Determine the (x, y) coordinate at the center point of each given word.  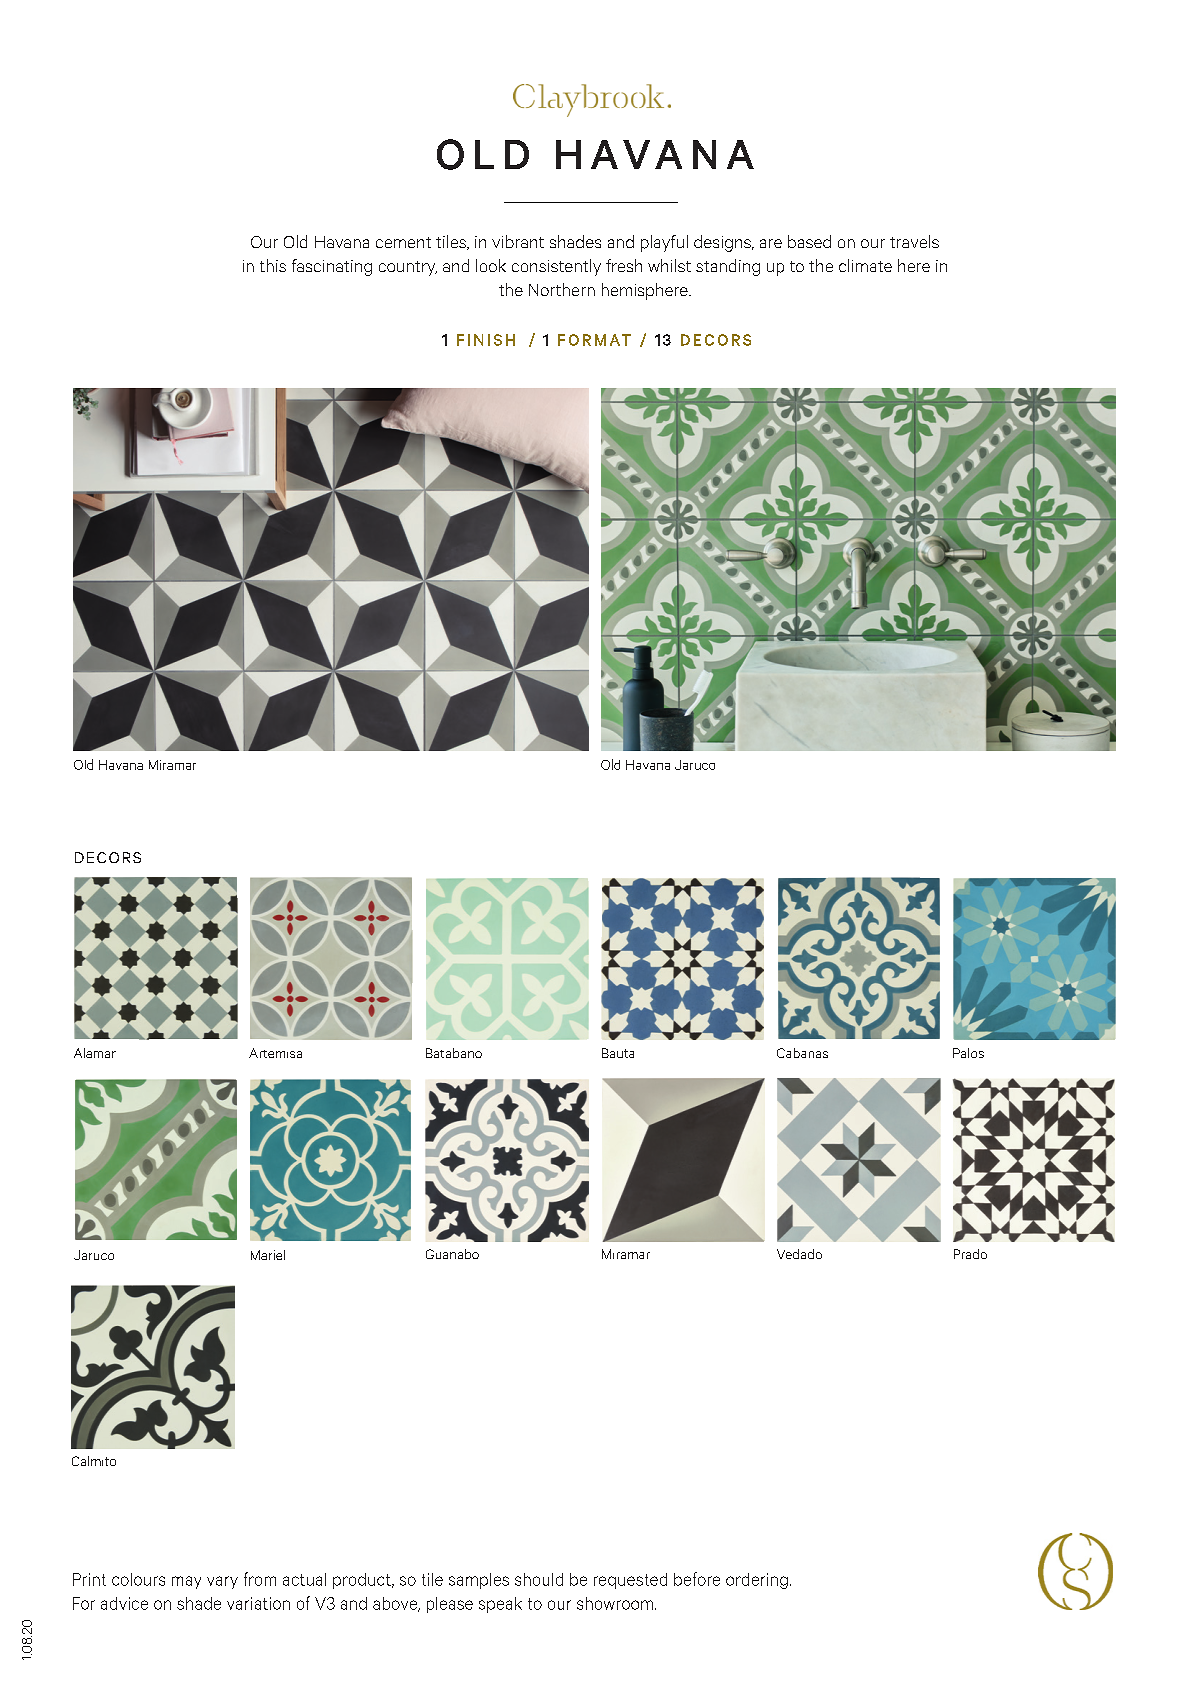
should (539, 1579)
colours (138, 1579)
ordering (757, 1581)
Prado (970, 1254)
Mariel (268, 1255)
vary (222, 1582)
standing (728, 267)
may (186, 1582)
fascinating (332, 267)
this (273, 265)
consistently (556, 267)
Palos (968, 1053)
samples (479, 1581)
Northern (562, 289)
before (697, 1579)
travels (914, 241)
